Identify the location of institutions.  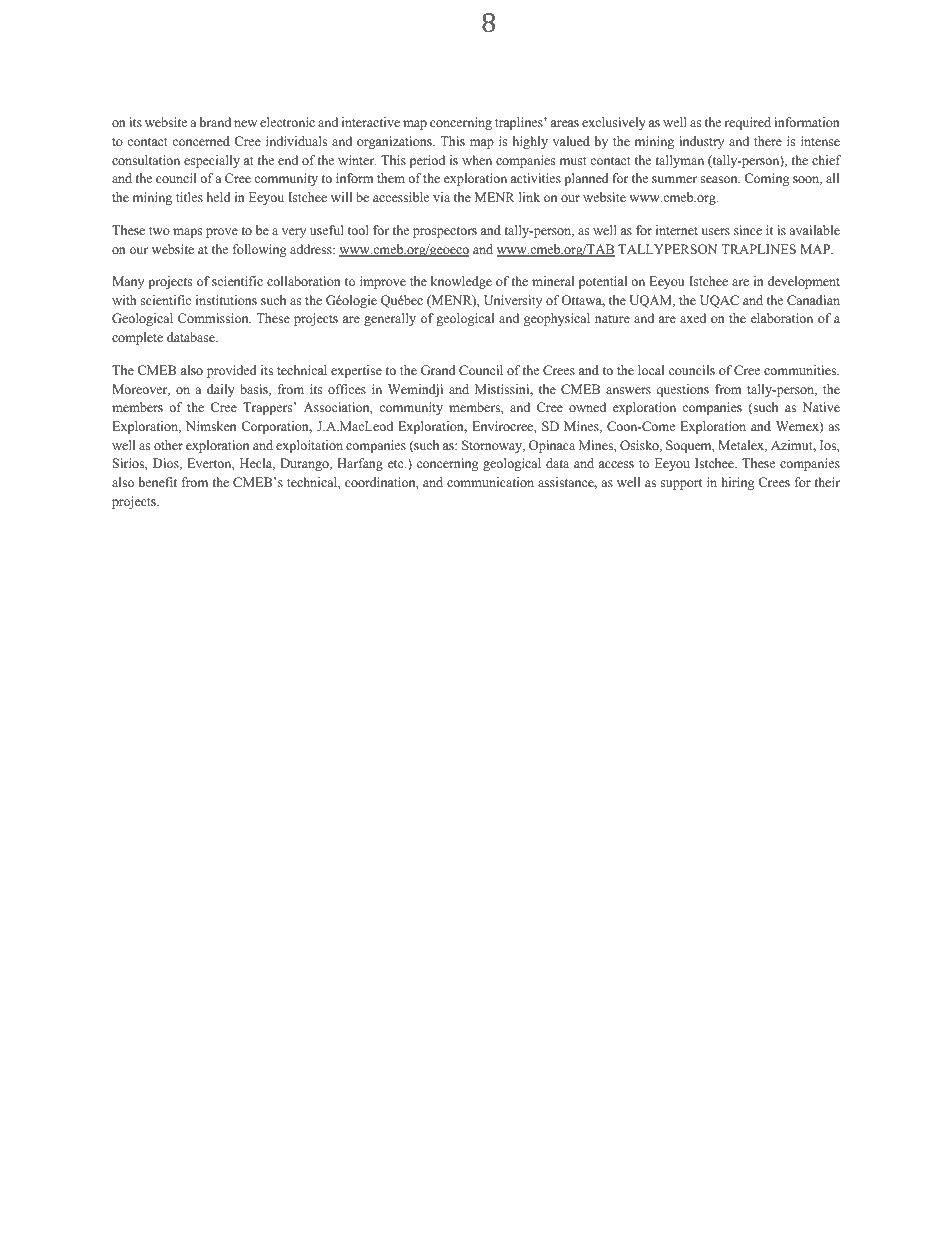
(226, 300).
